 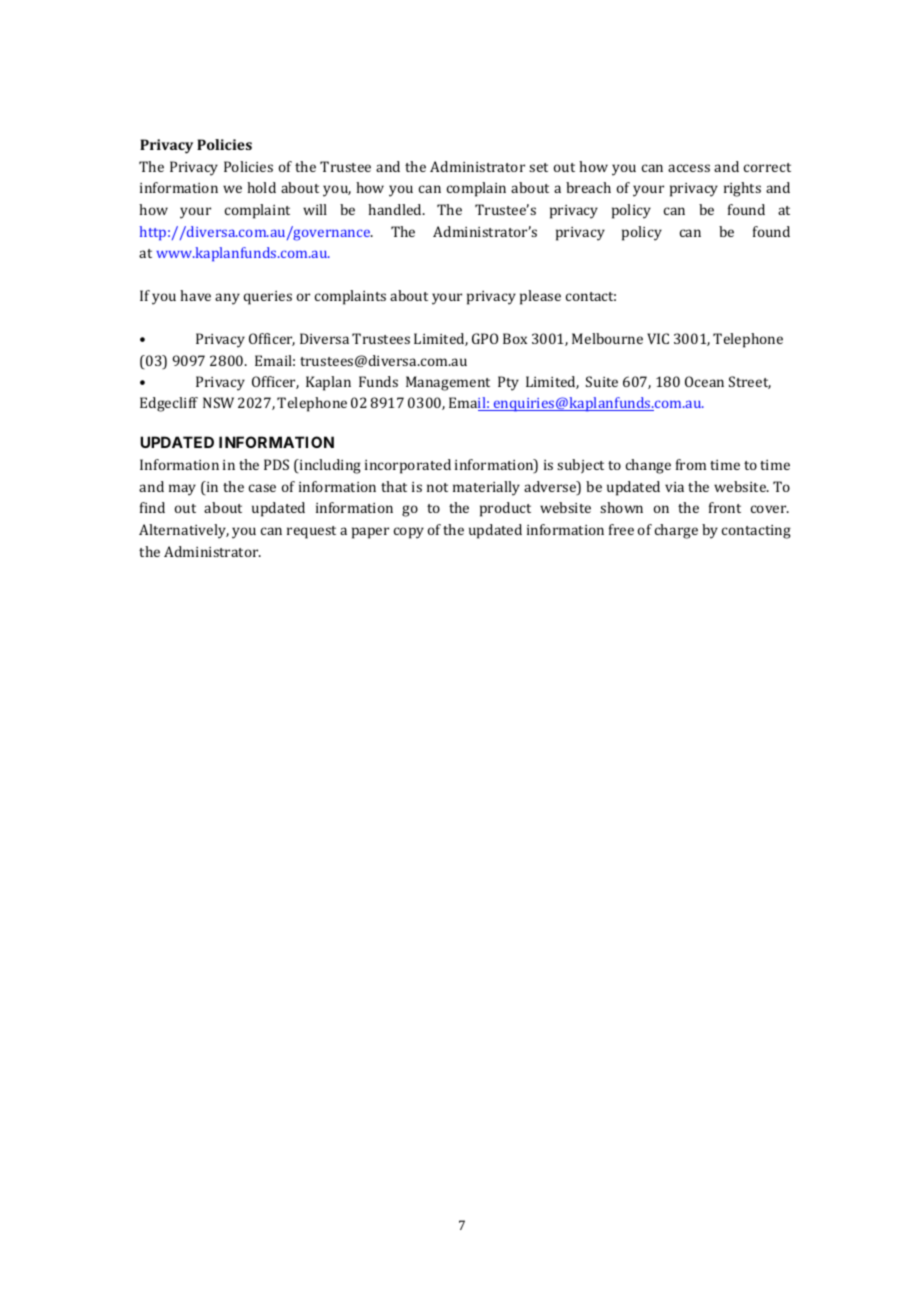 What do you see at coordinates (689, 168) in the document?
I see `access` at bounding box center [689, 168].
